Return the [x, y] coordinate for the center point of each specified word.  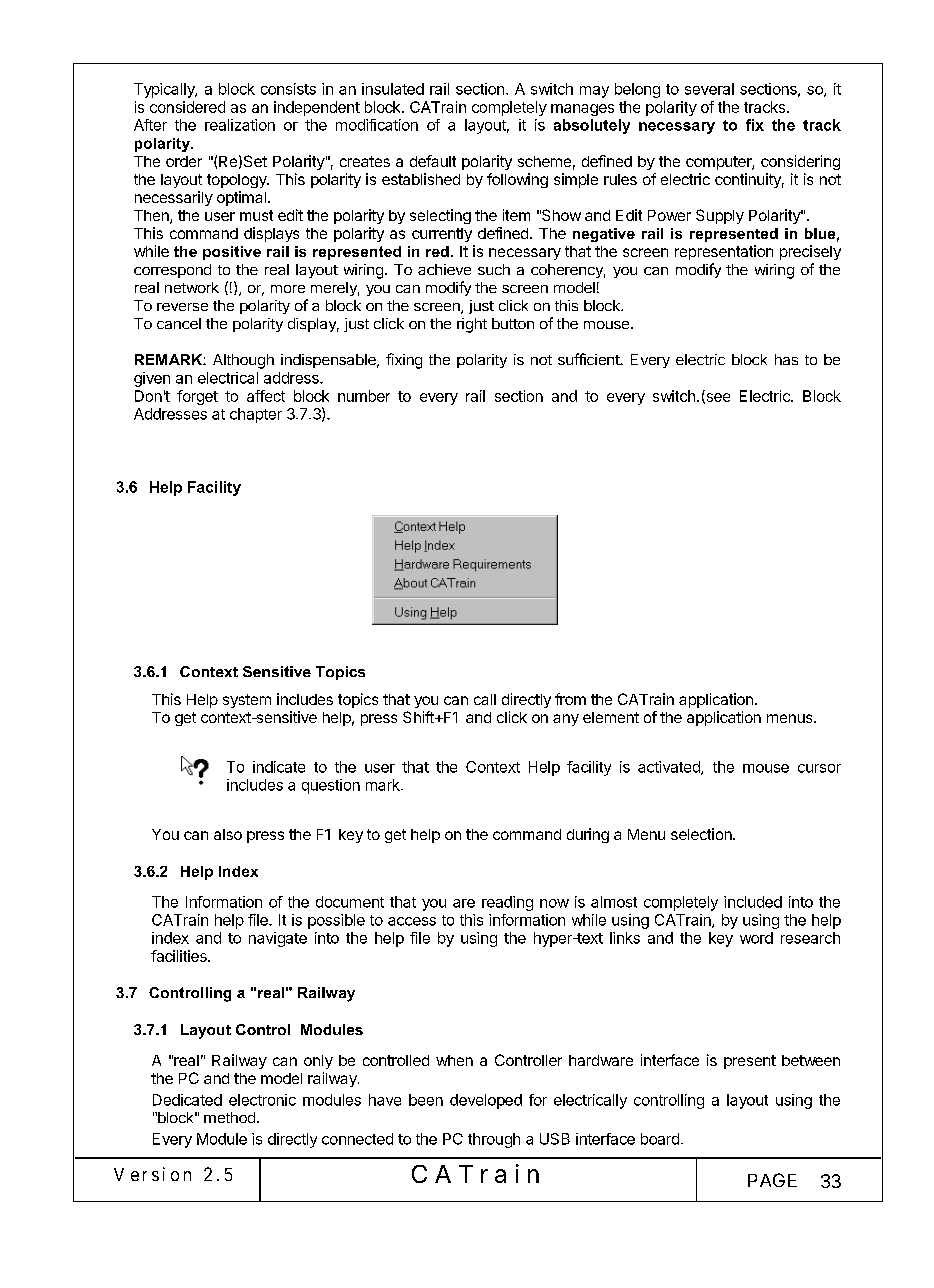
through [494, 1140]
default [433, 161]
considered [187, 107]
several [709, 89]
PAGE [772, 1180]
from [570, 699]
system [247, 701]
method [229, 1117]
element [611, 717]
